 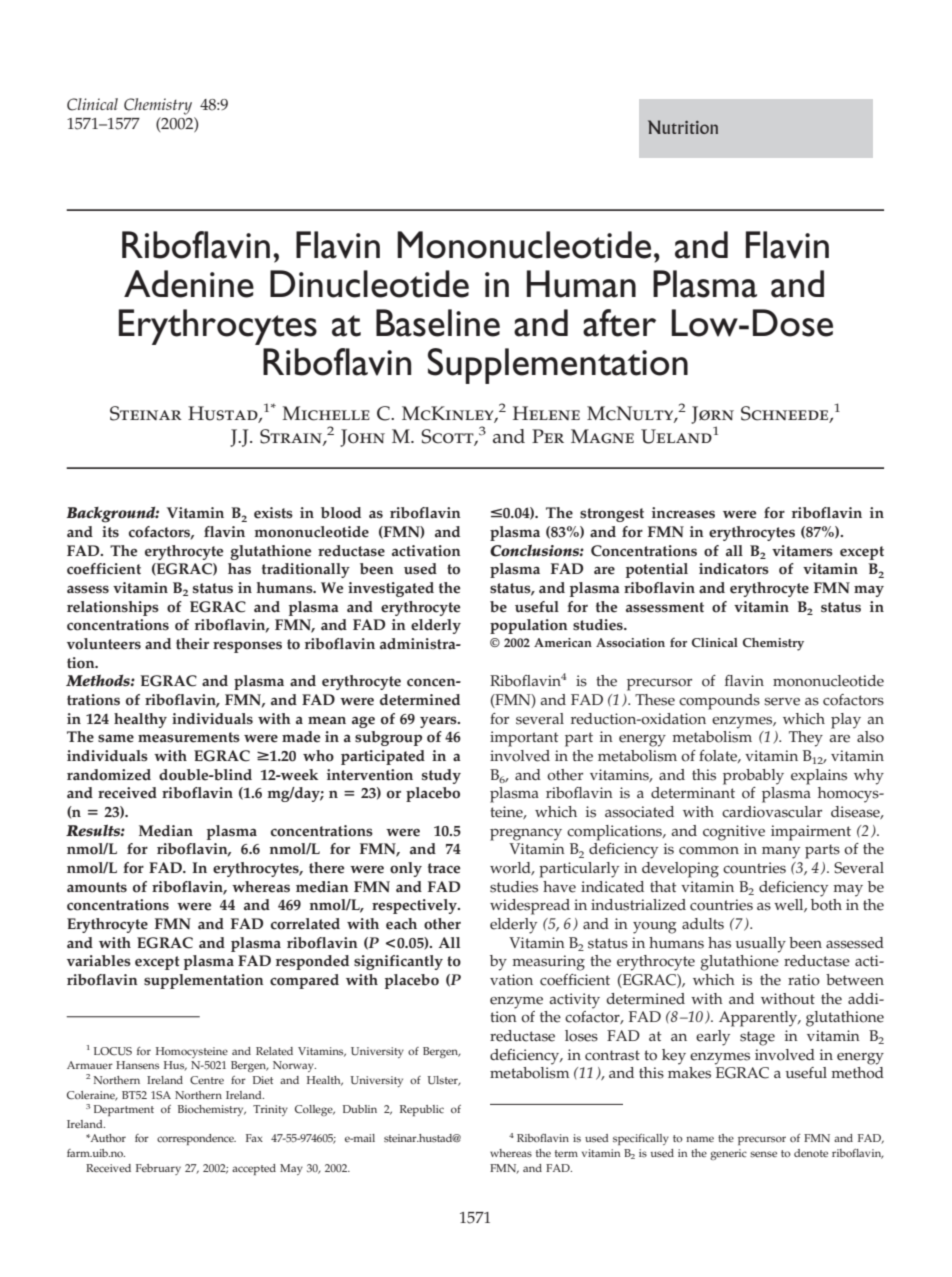 I want to click on after, so click(x=619, y=323).
